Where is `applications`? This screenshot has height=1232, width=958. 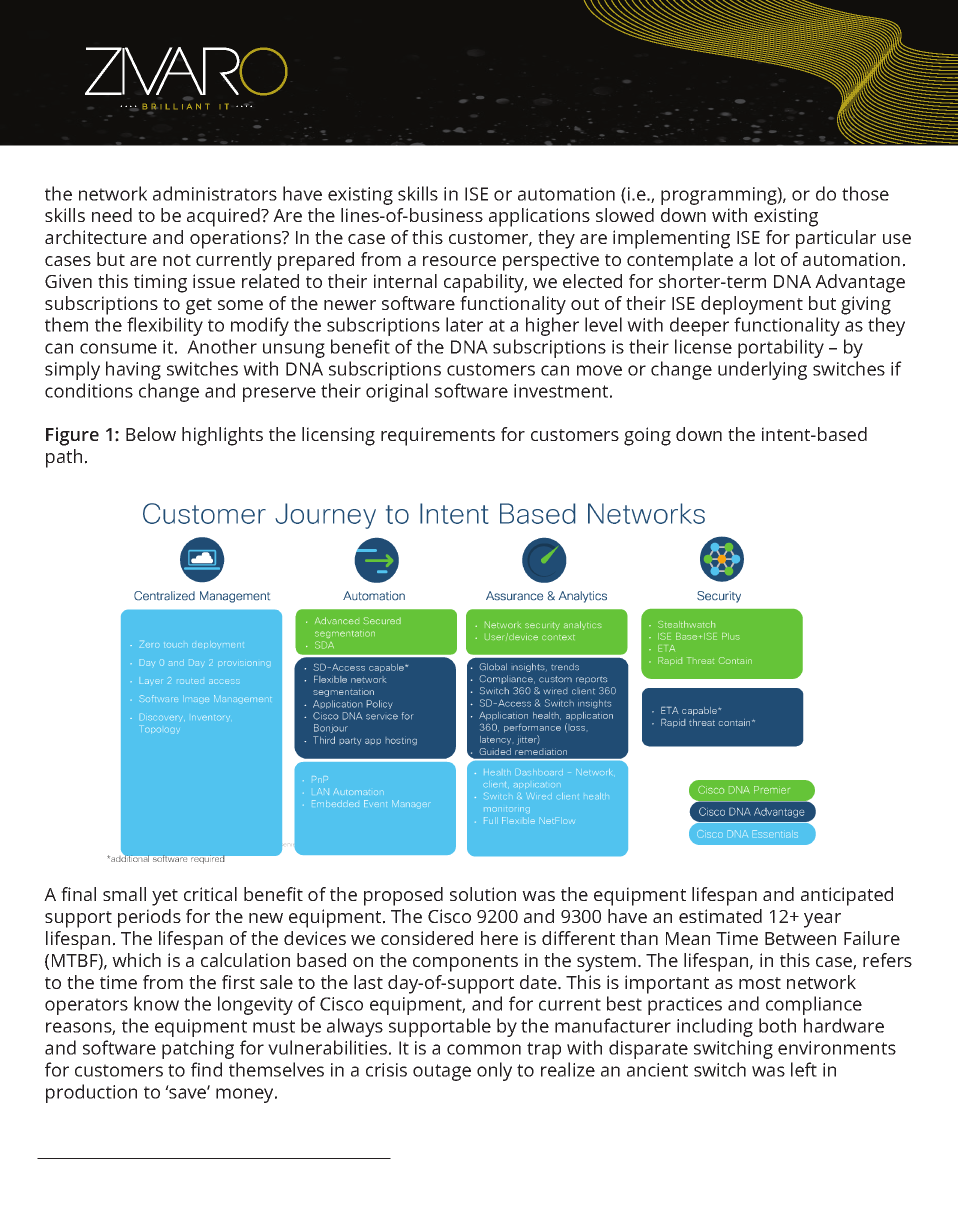
applications is located at coordinates (539, 217).
